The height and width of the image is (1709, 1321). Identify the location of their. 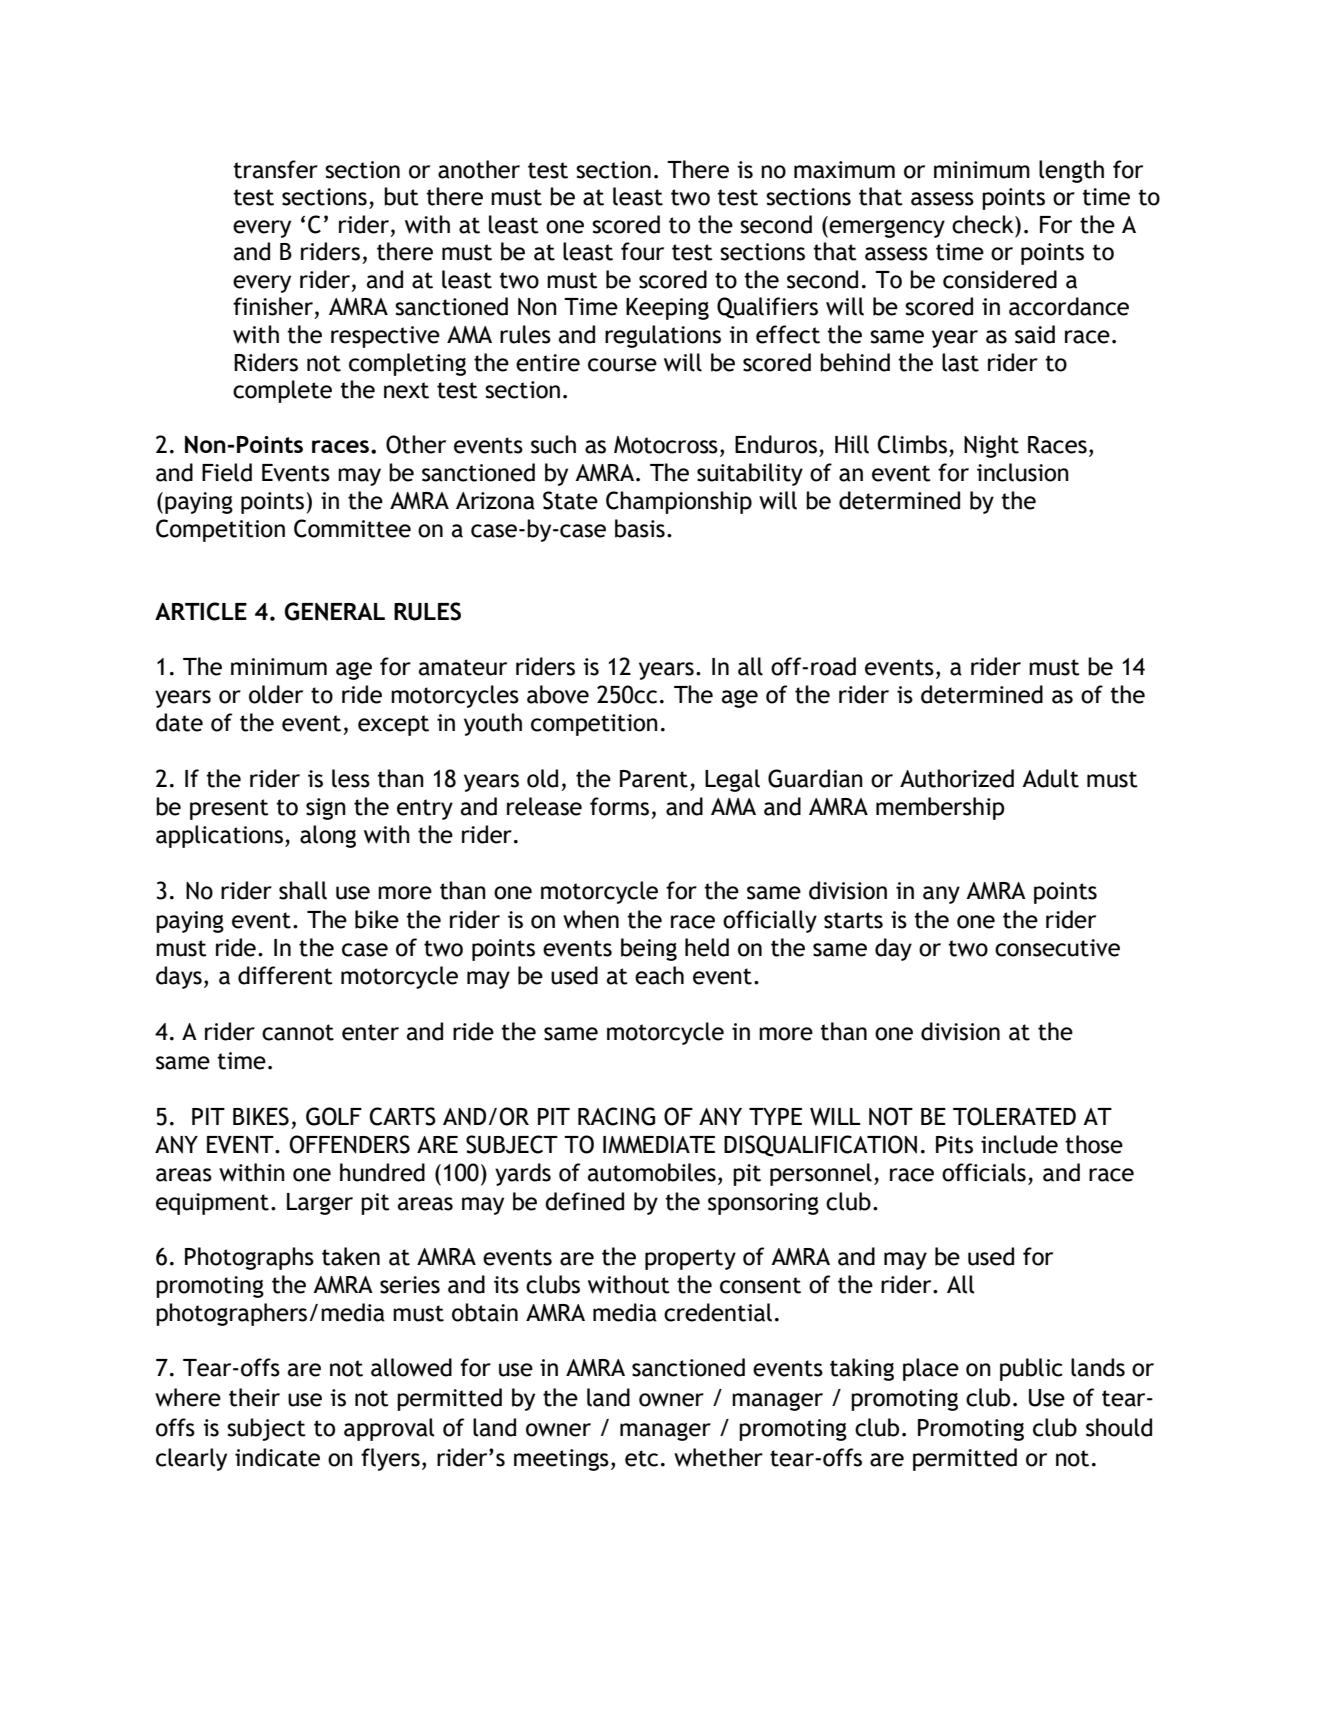
(254, 1397).
